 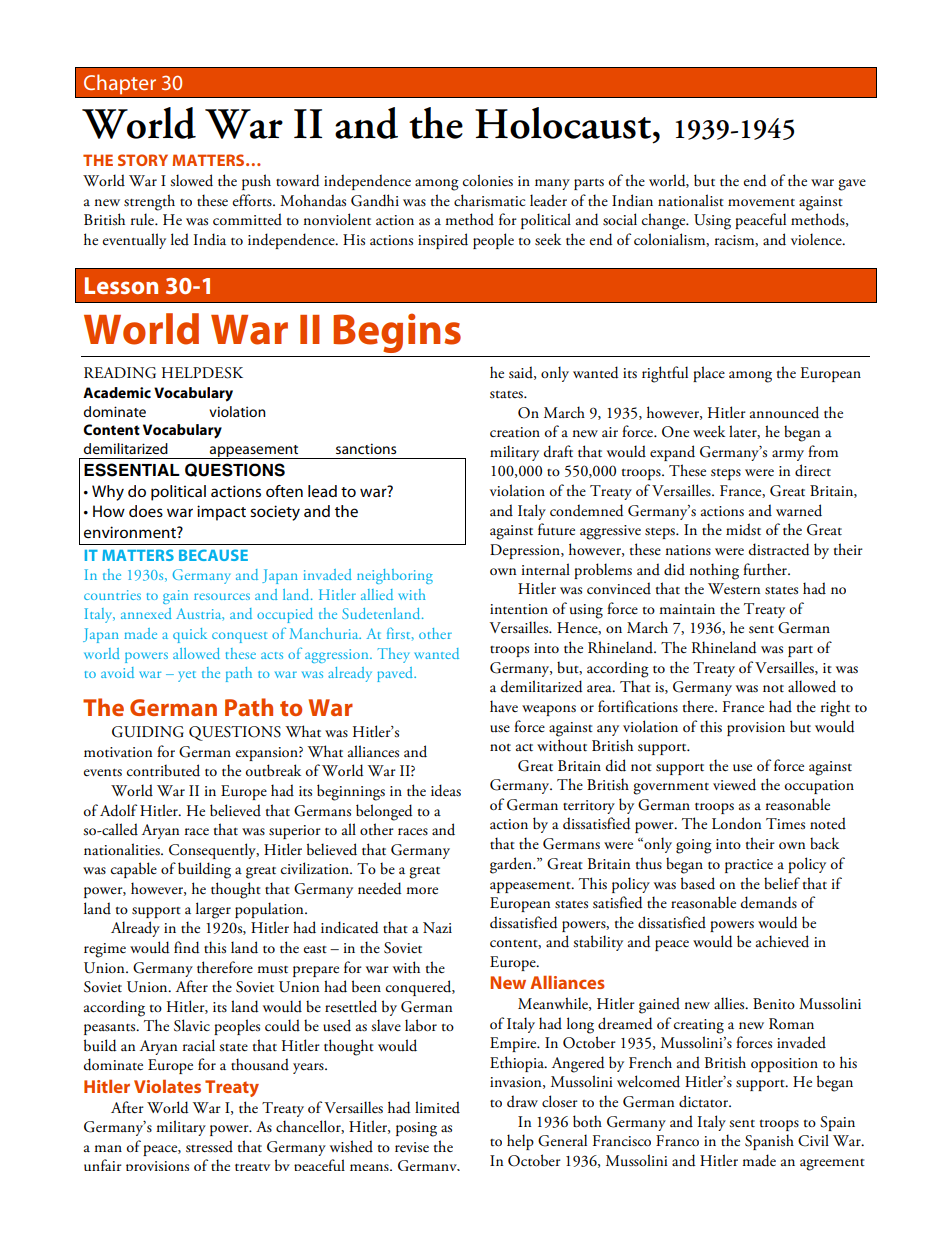 I want to click on slowed, so click(x=191, y=180).
